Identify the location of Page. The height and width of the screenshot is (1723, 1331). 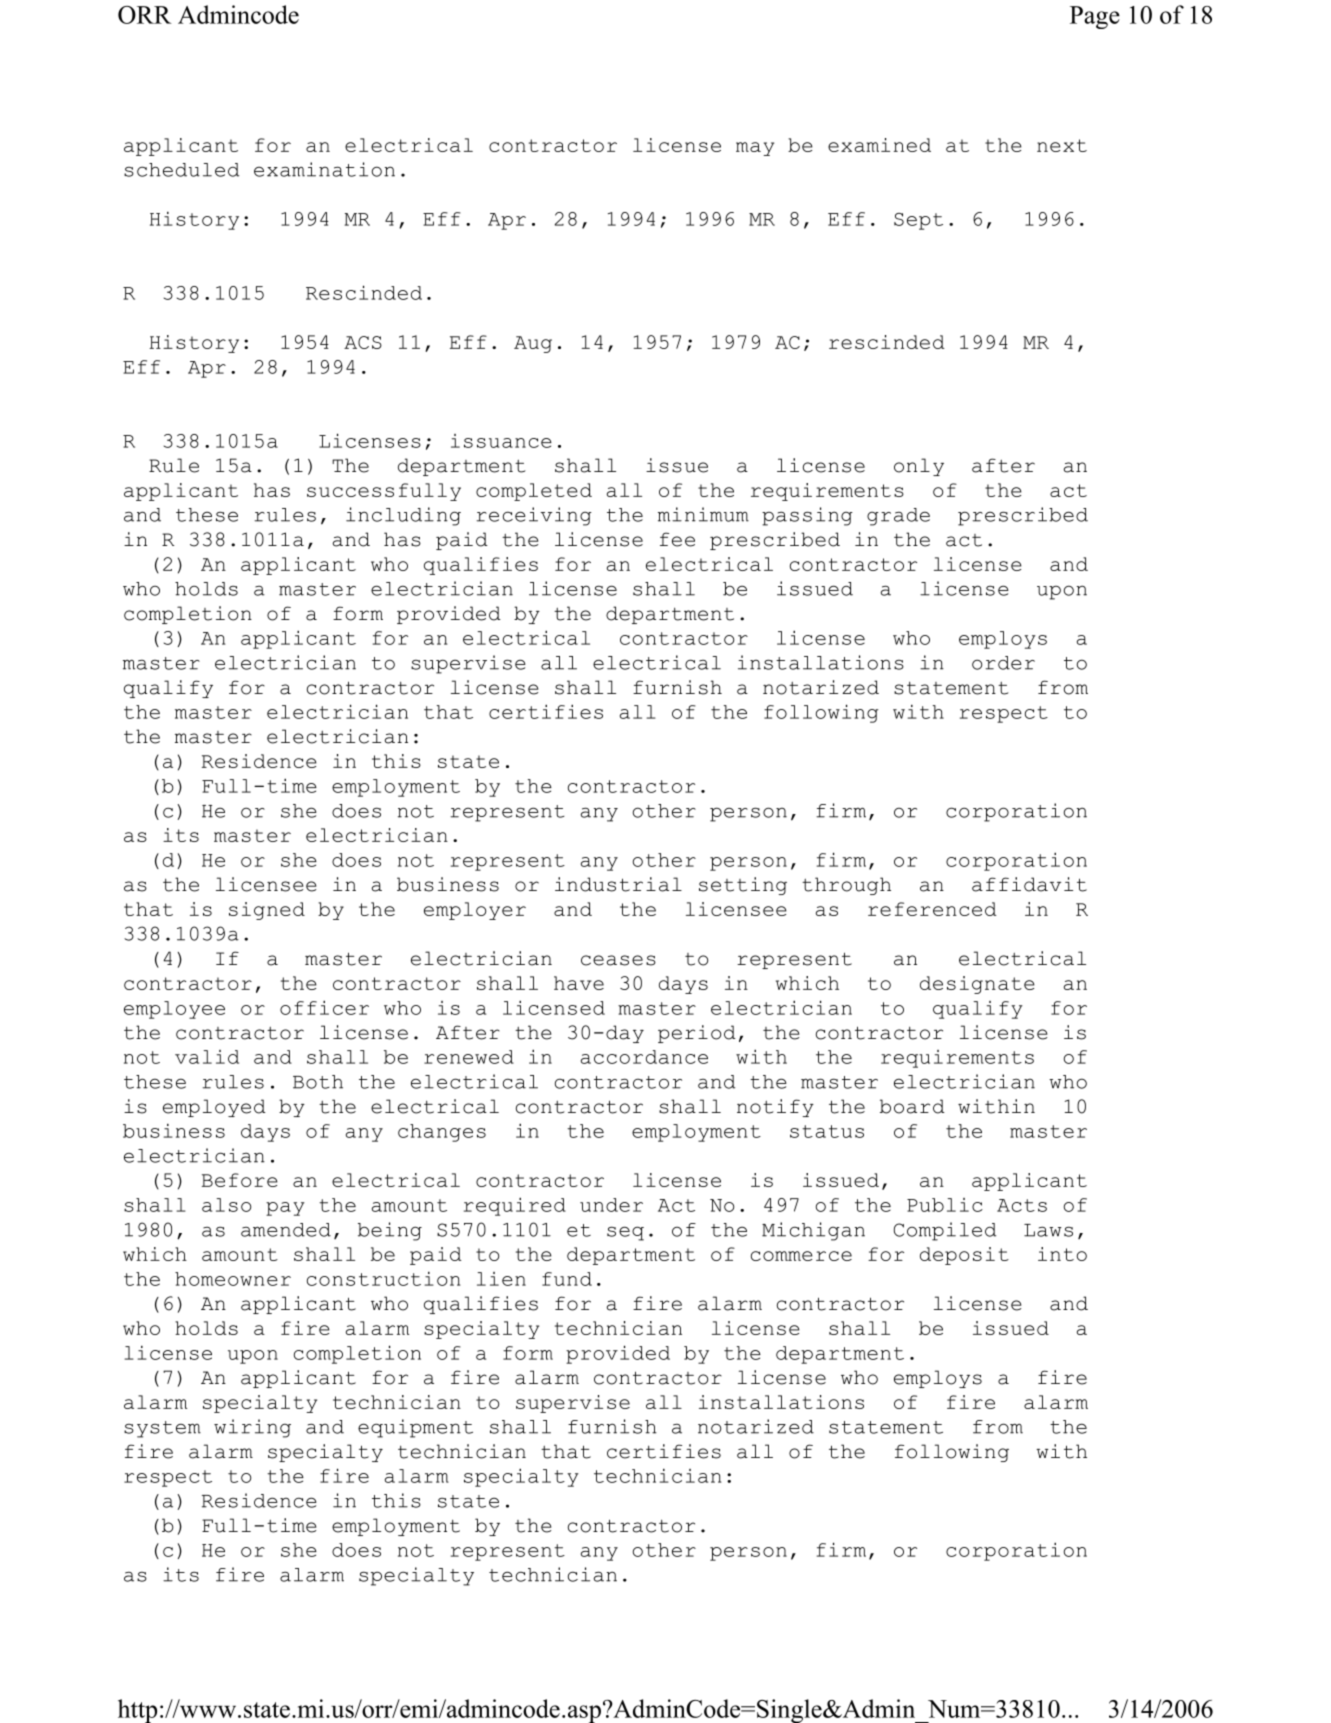
(1095, 17).
